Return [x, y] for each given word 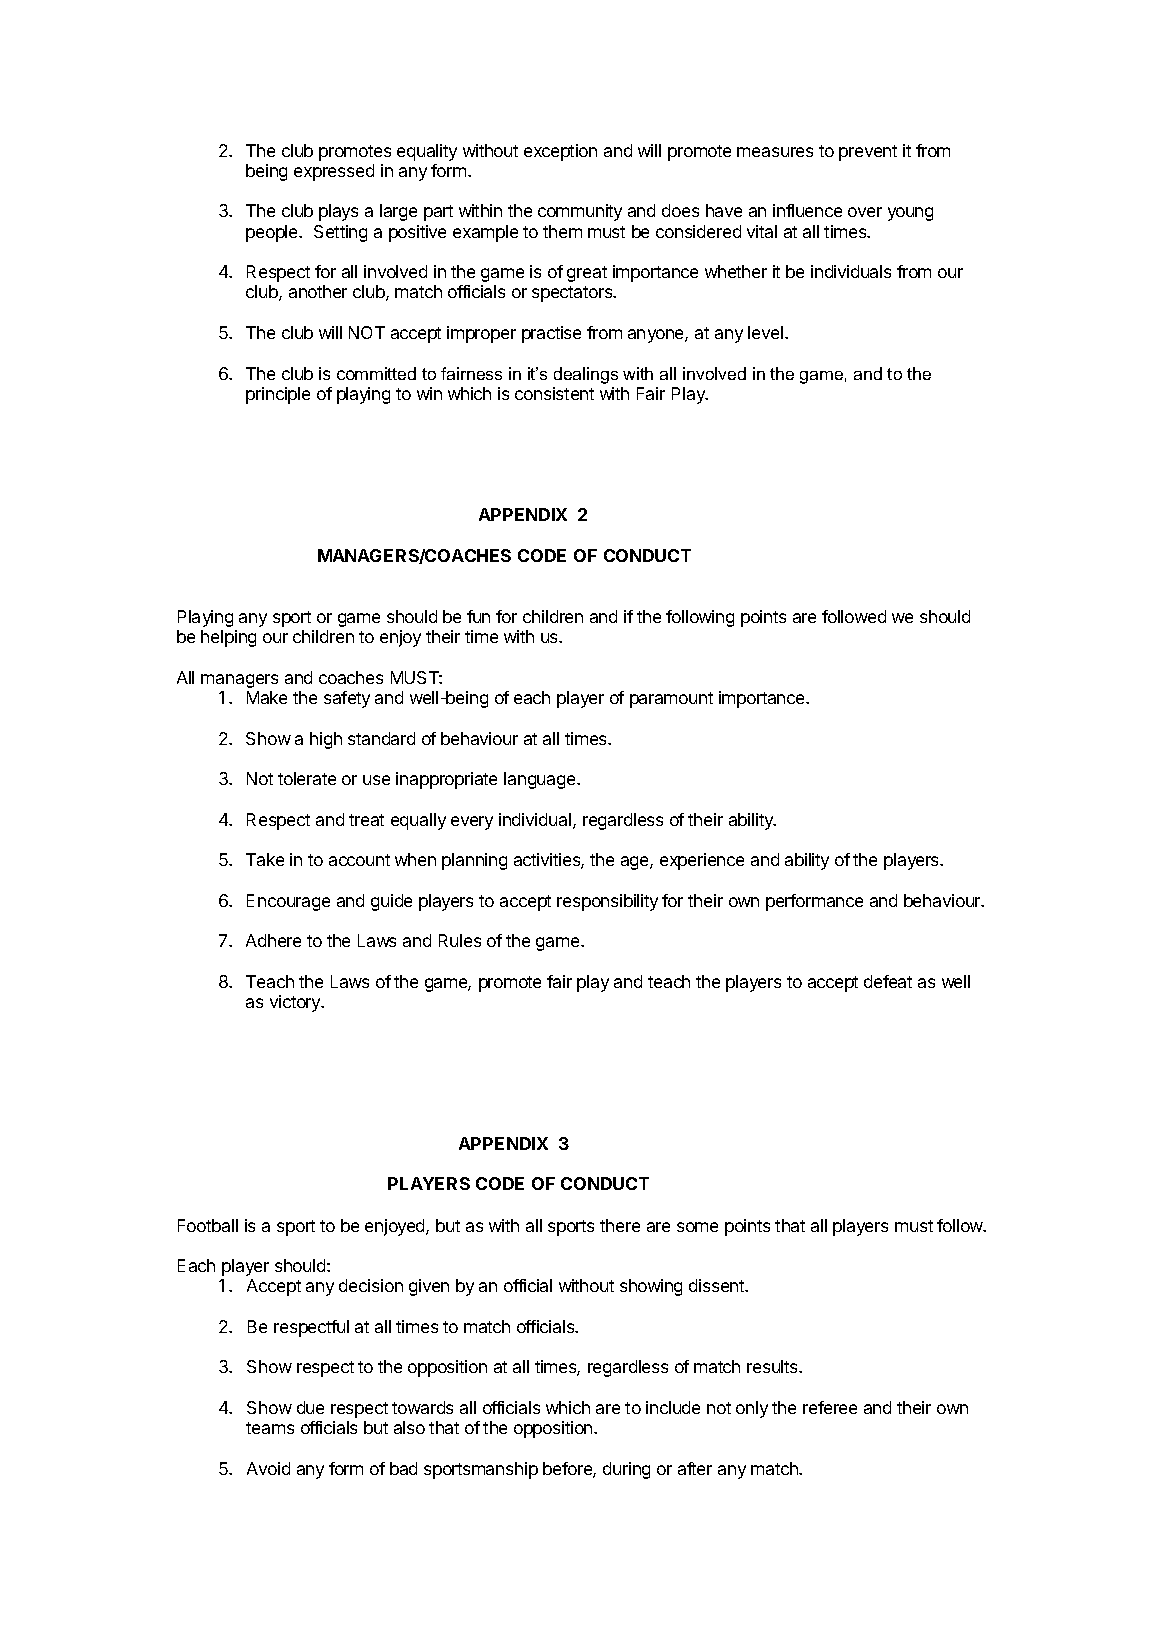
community [580, 212]
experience [702, 861]
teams [270, 1428]
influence [807, 210]
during [626, 1470]
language [541, 780]
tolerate [307, 778]
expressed [334, 172]
